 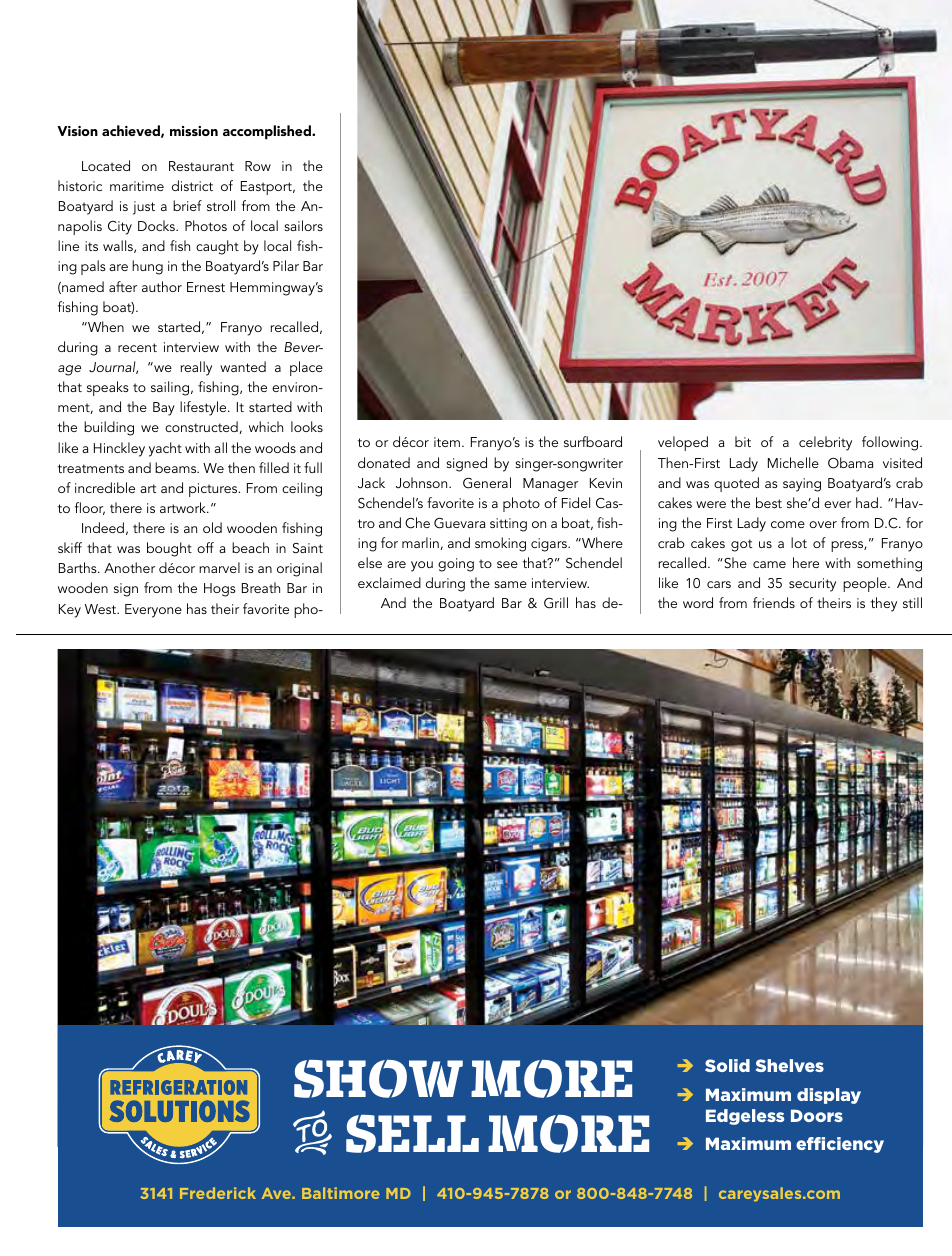 What do you see at coordinates (825, 443) in the screenshot?
I see `celebrity` at bounding box center [825, 443].
